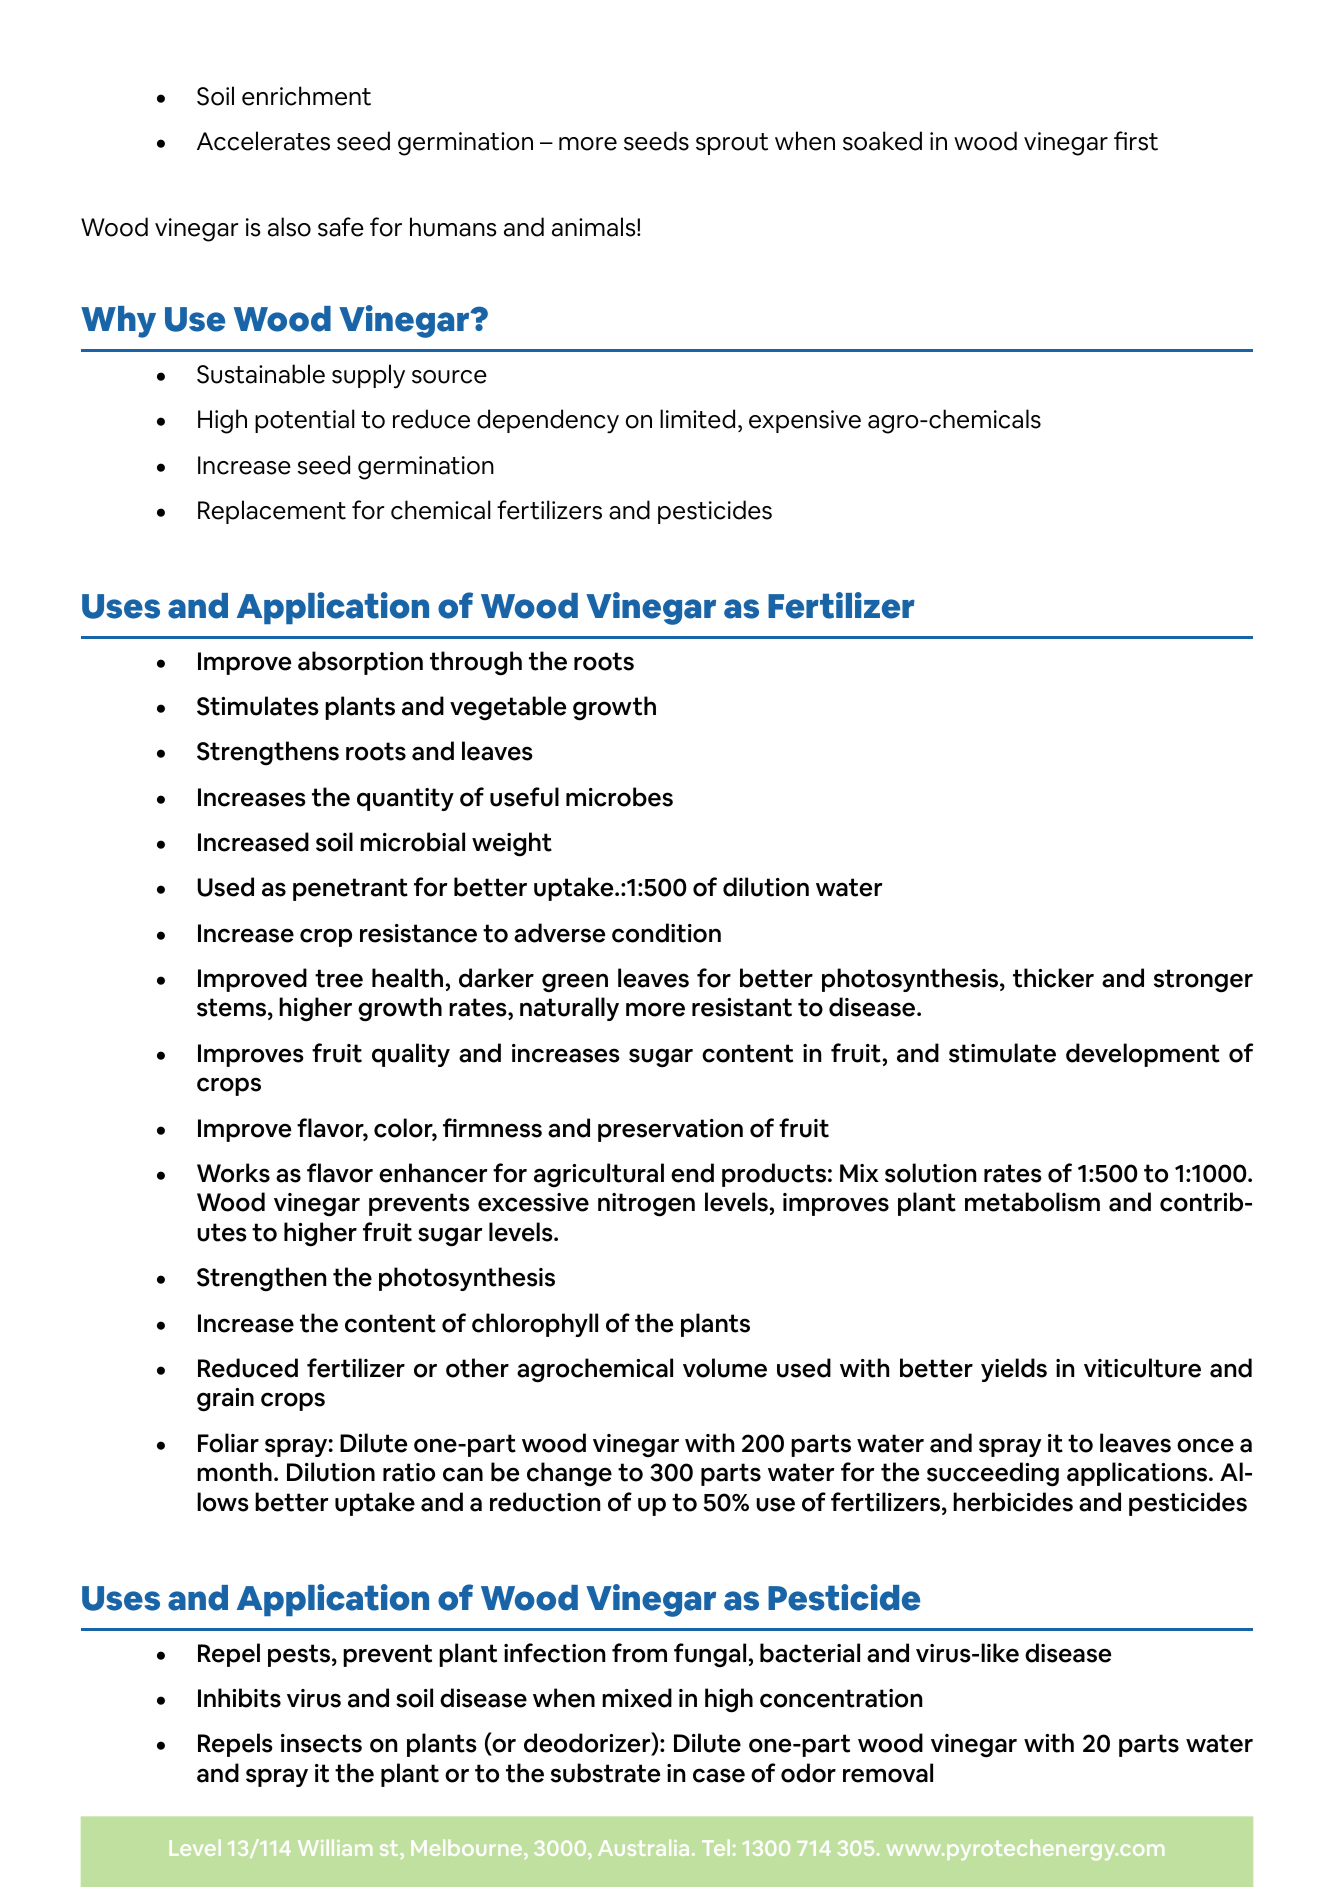 This page has height=1887, width=1334. What do you see at coordinates (335, 1848) in the page?
I see `William` at bounding box center [335, 1848].
